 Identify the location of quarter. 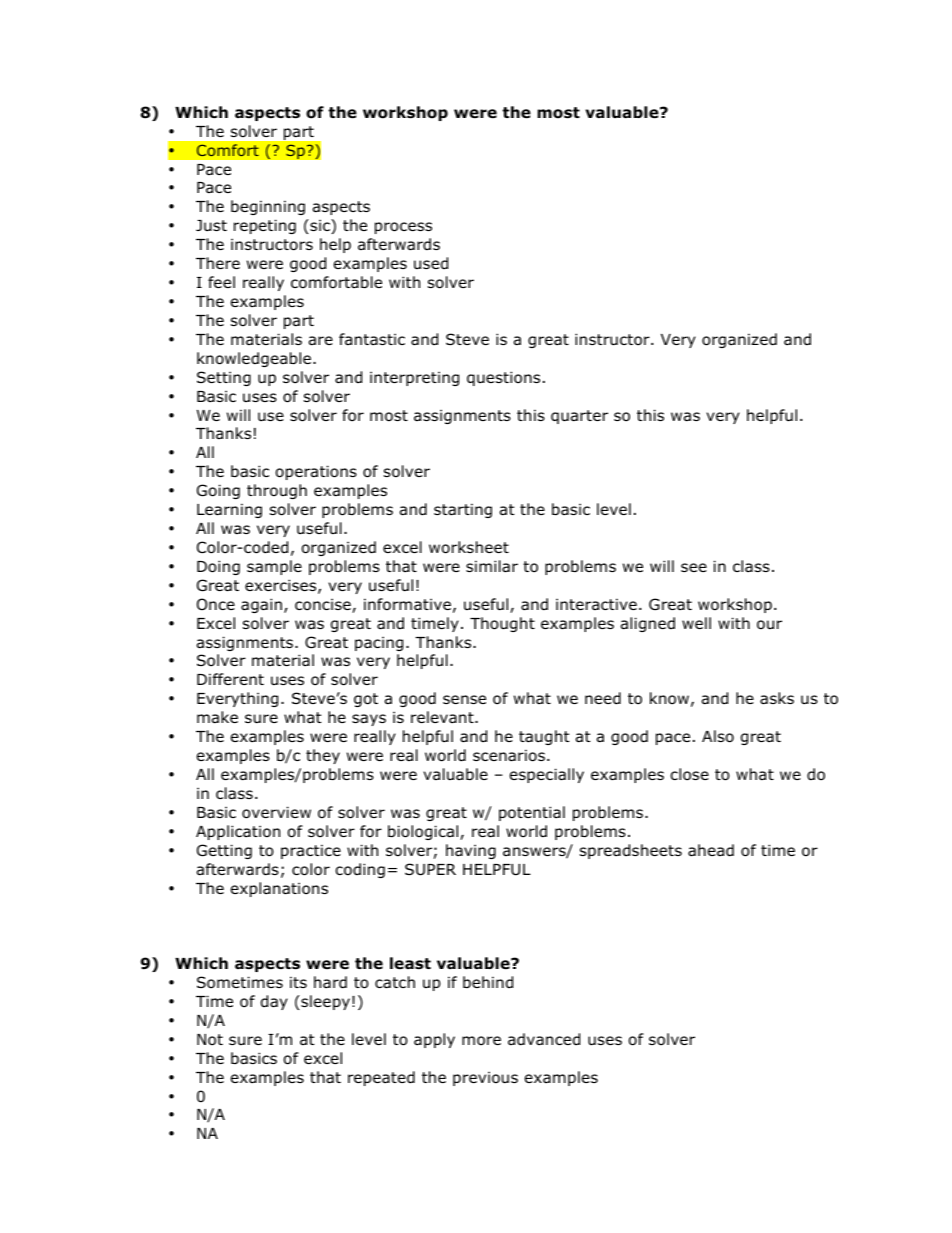
(579, 417).
